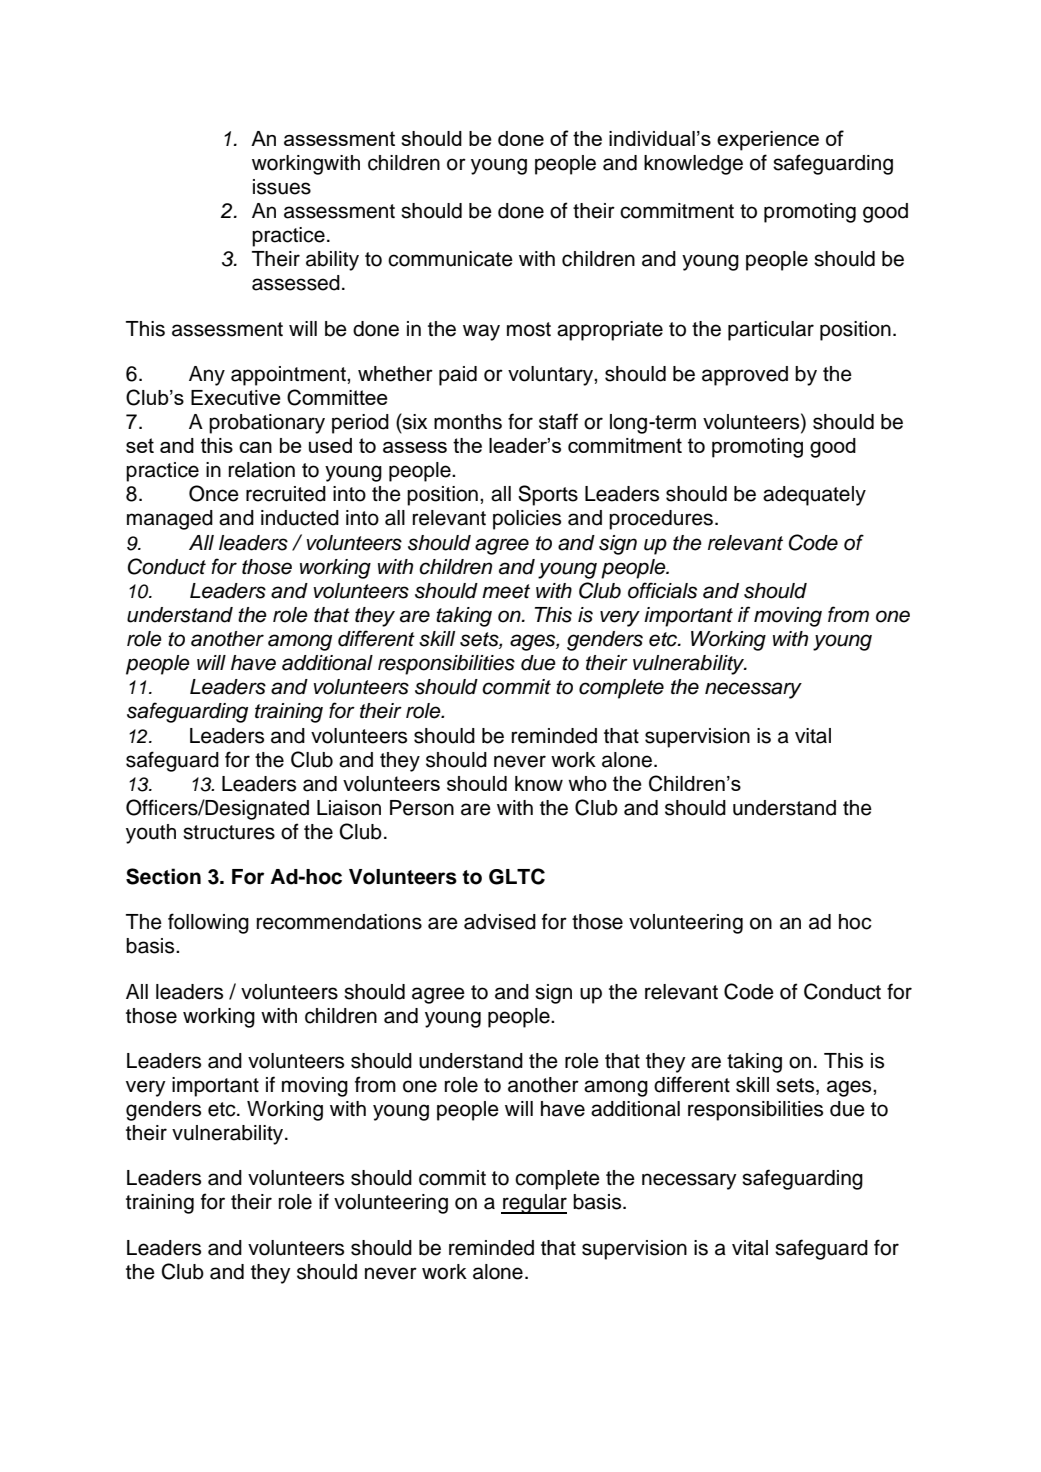 This screenshot has width=1041, height=1472. What do you see at coordinates (500, 922) in the screenshot?
I see `advised` at bounding box center [500, 922].
